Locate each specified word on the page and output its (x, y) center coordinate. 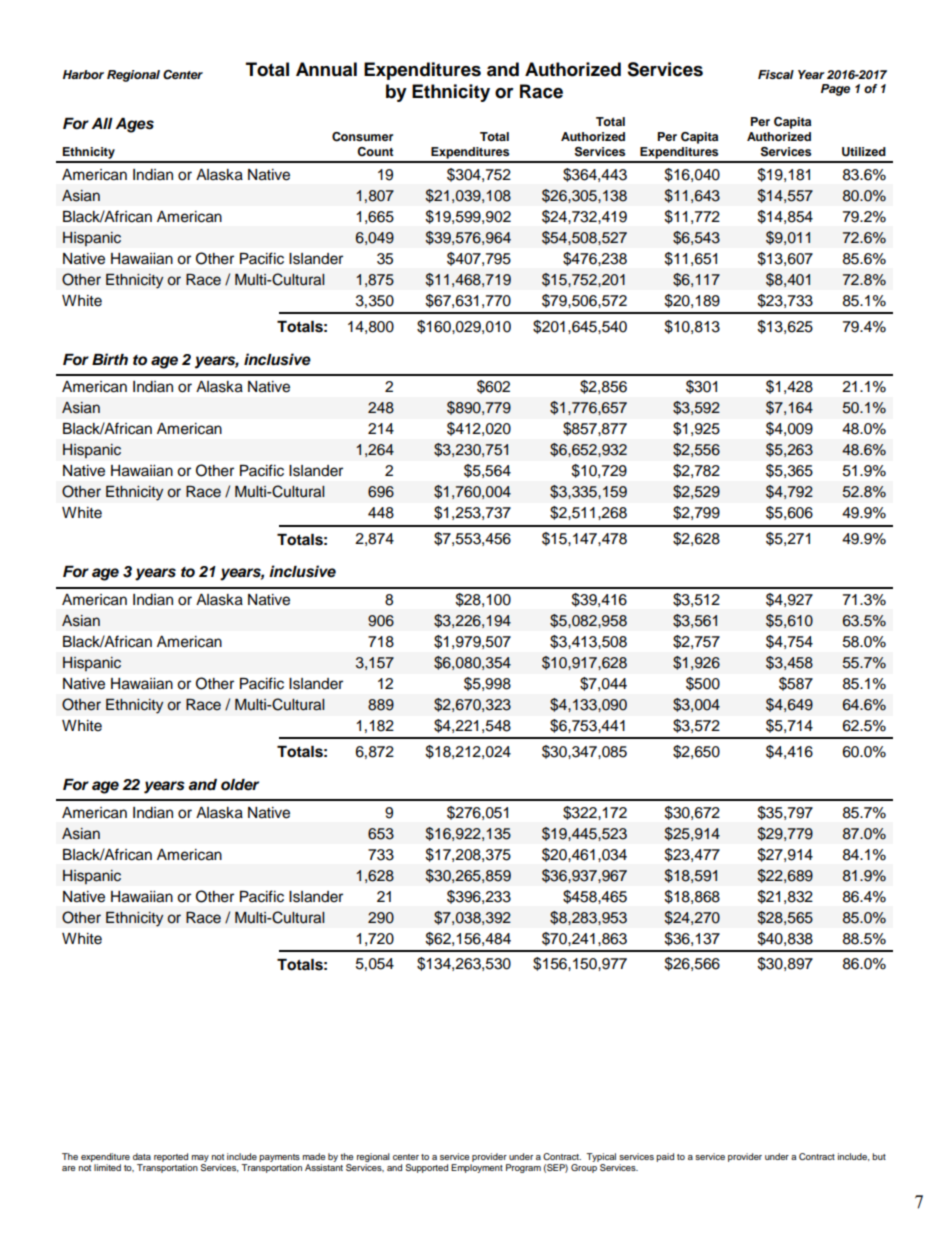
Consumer (362, 137)
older (240, 785)
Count (375, 152)
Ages (134, 125)
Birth (110, 359)
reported (171, 1157)
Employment (477, 1167)
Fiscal (776, 74)
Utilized (864, 152)
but (879, 1156)
